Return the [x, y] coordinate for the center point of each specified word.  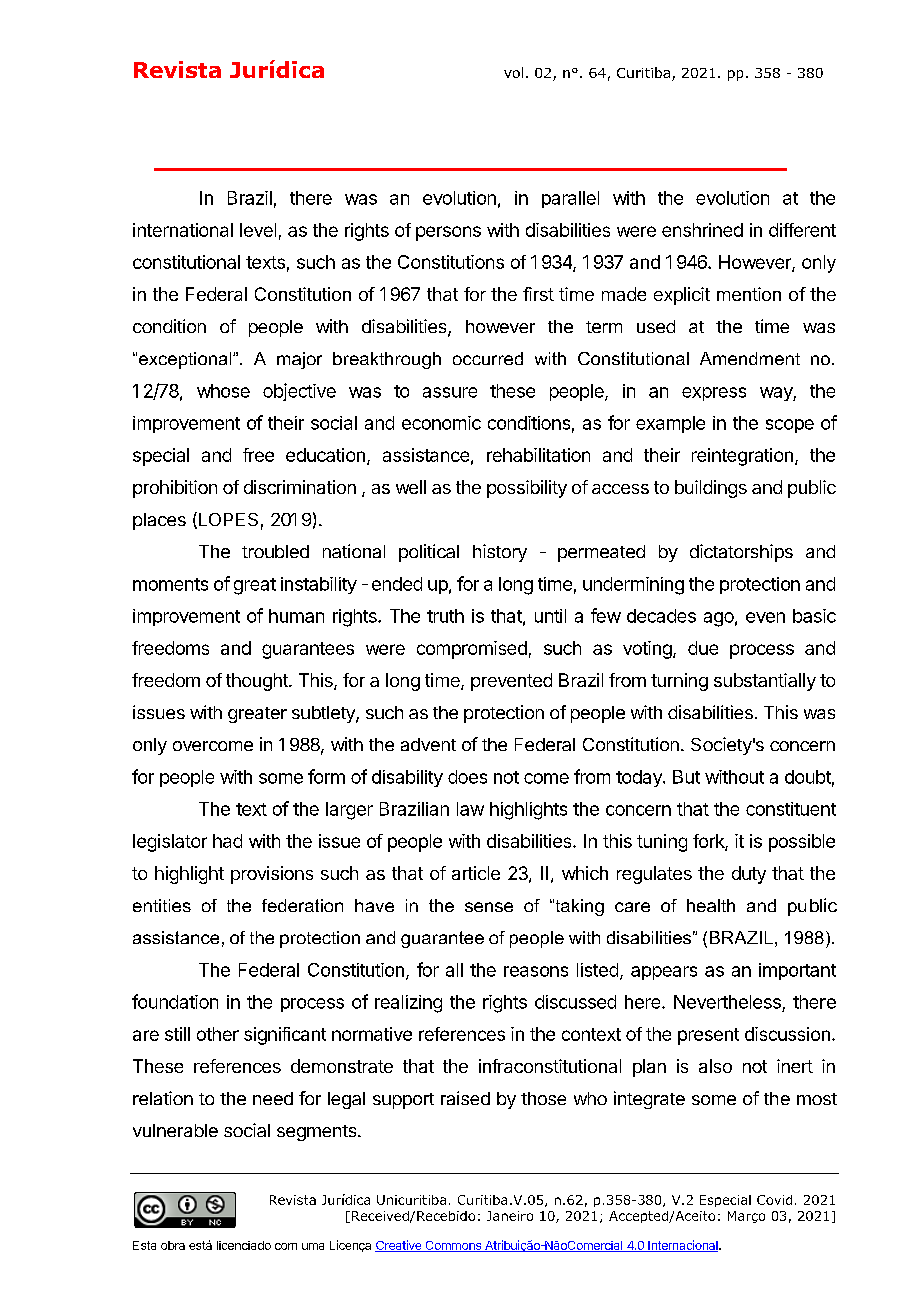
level [258, 230]
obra [173, 1245]
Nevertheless [727, 1002]
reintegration [742, 457]
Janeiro [510, 1216]
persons [448, 233]
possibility [527, 489]
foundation [175, 1001]
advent [428, 744]
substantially [765, 682]
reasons [536, 971]
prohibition [175, 489]
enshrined [702, 230]
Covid [774, 1200]
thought [258, 682]
